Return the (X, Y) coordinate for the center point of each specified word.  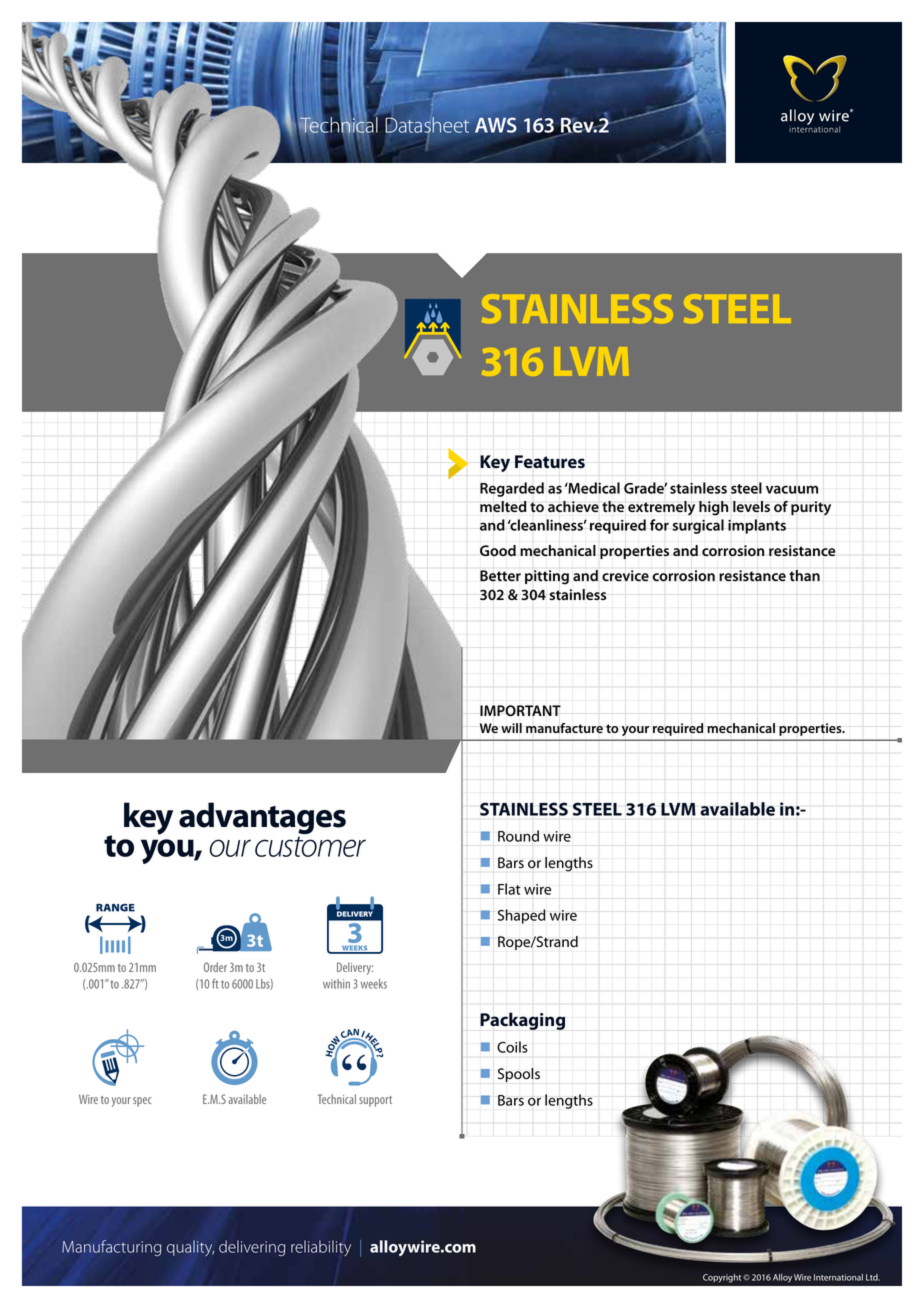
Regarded (512, 489)
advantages (262, 819)
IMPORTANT (520, 710)
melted (503, 506)
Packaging (522, 1021)
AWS (496, 125)
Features (550, 462)
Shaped (522, 916)
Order (215, 967)
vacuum (792, 489)
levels (751, 507)
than (804, 576)
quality (190, 1248)
